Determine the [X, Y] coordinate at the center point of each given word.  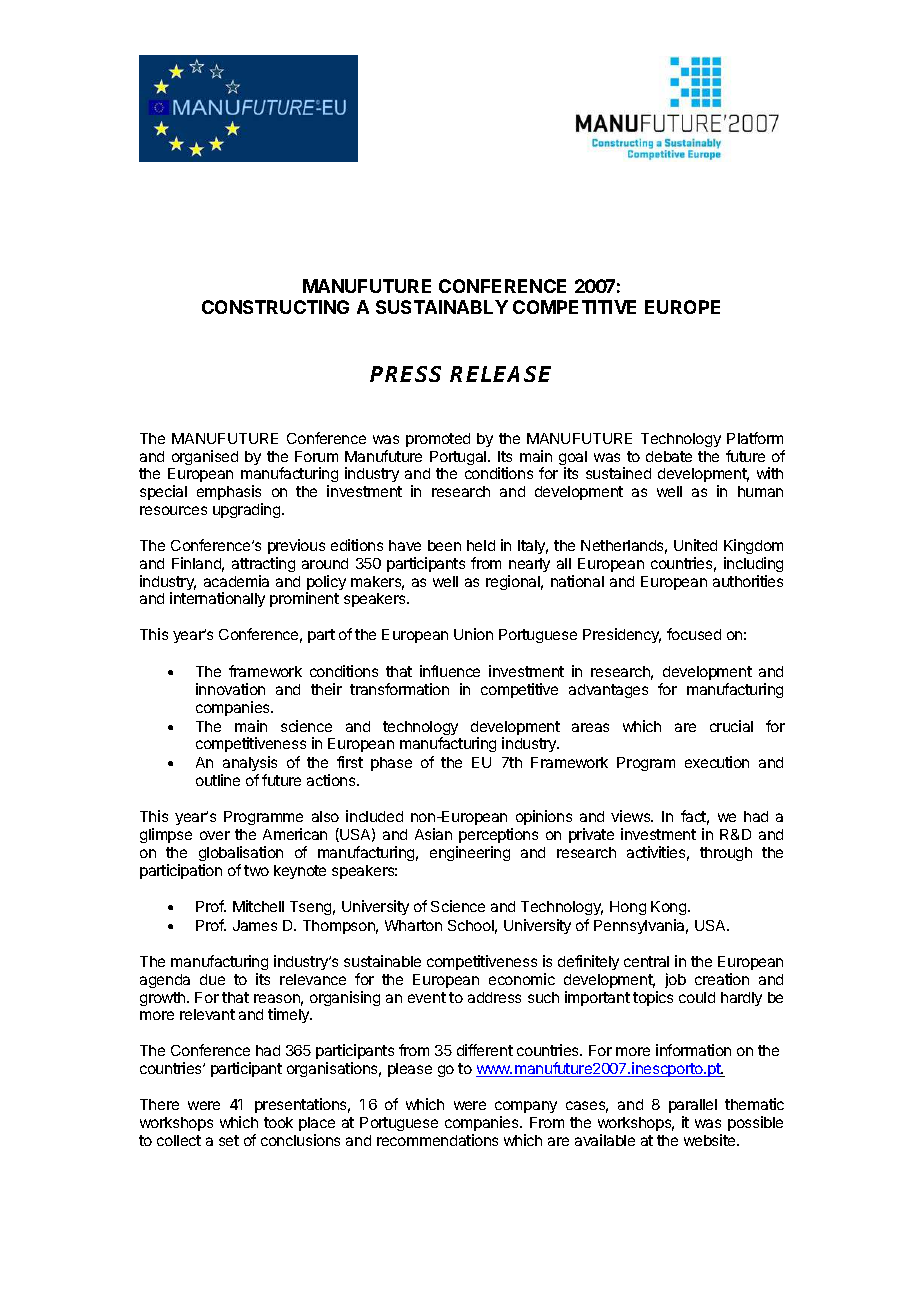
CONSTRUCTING [275, 307]
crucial [731, 726]
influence [450, 671]
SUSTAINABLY [442, 307]
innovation [230, 689]
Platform [755, 438]
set [229, 1140]
